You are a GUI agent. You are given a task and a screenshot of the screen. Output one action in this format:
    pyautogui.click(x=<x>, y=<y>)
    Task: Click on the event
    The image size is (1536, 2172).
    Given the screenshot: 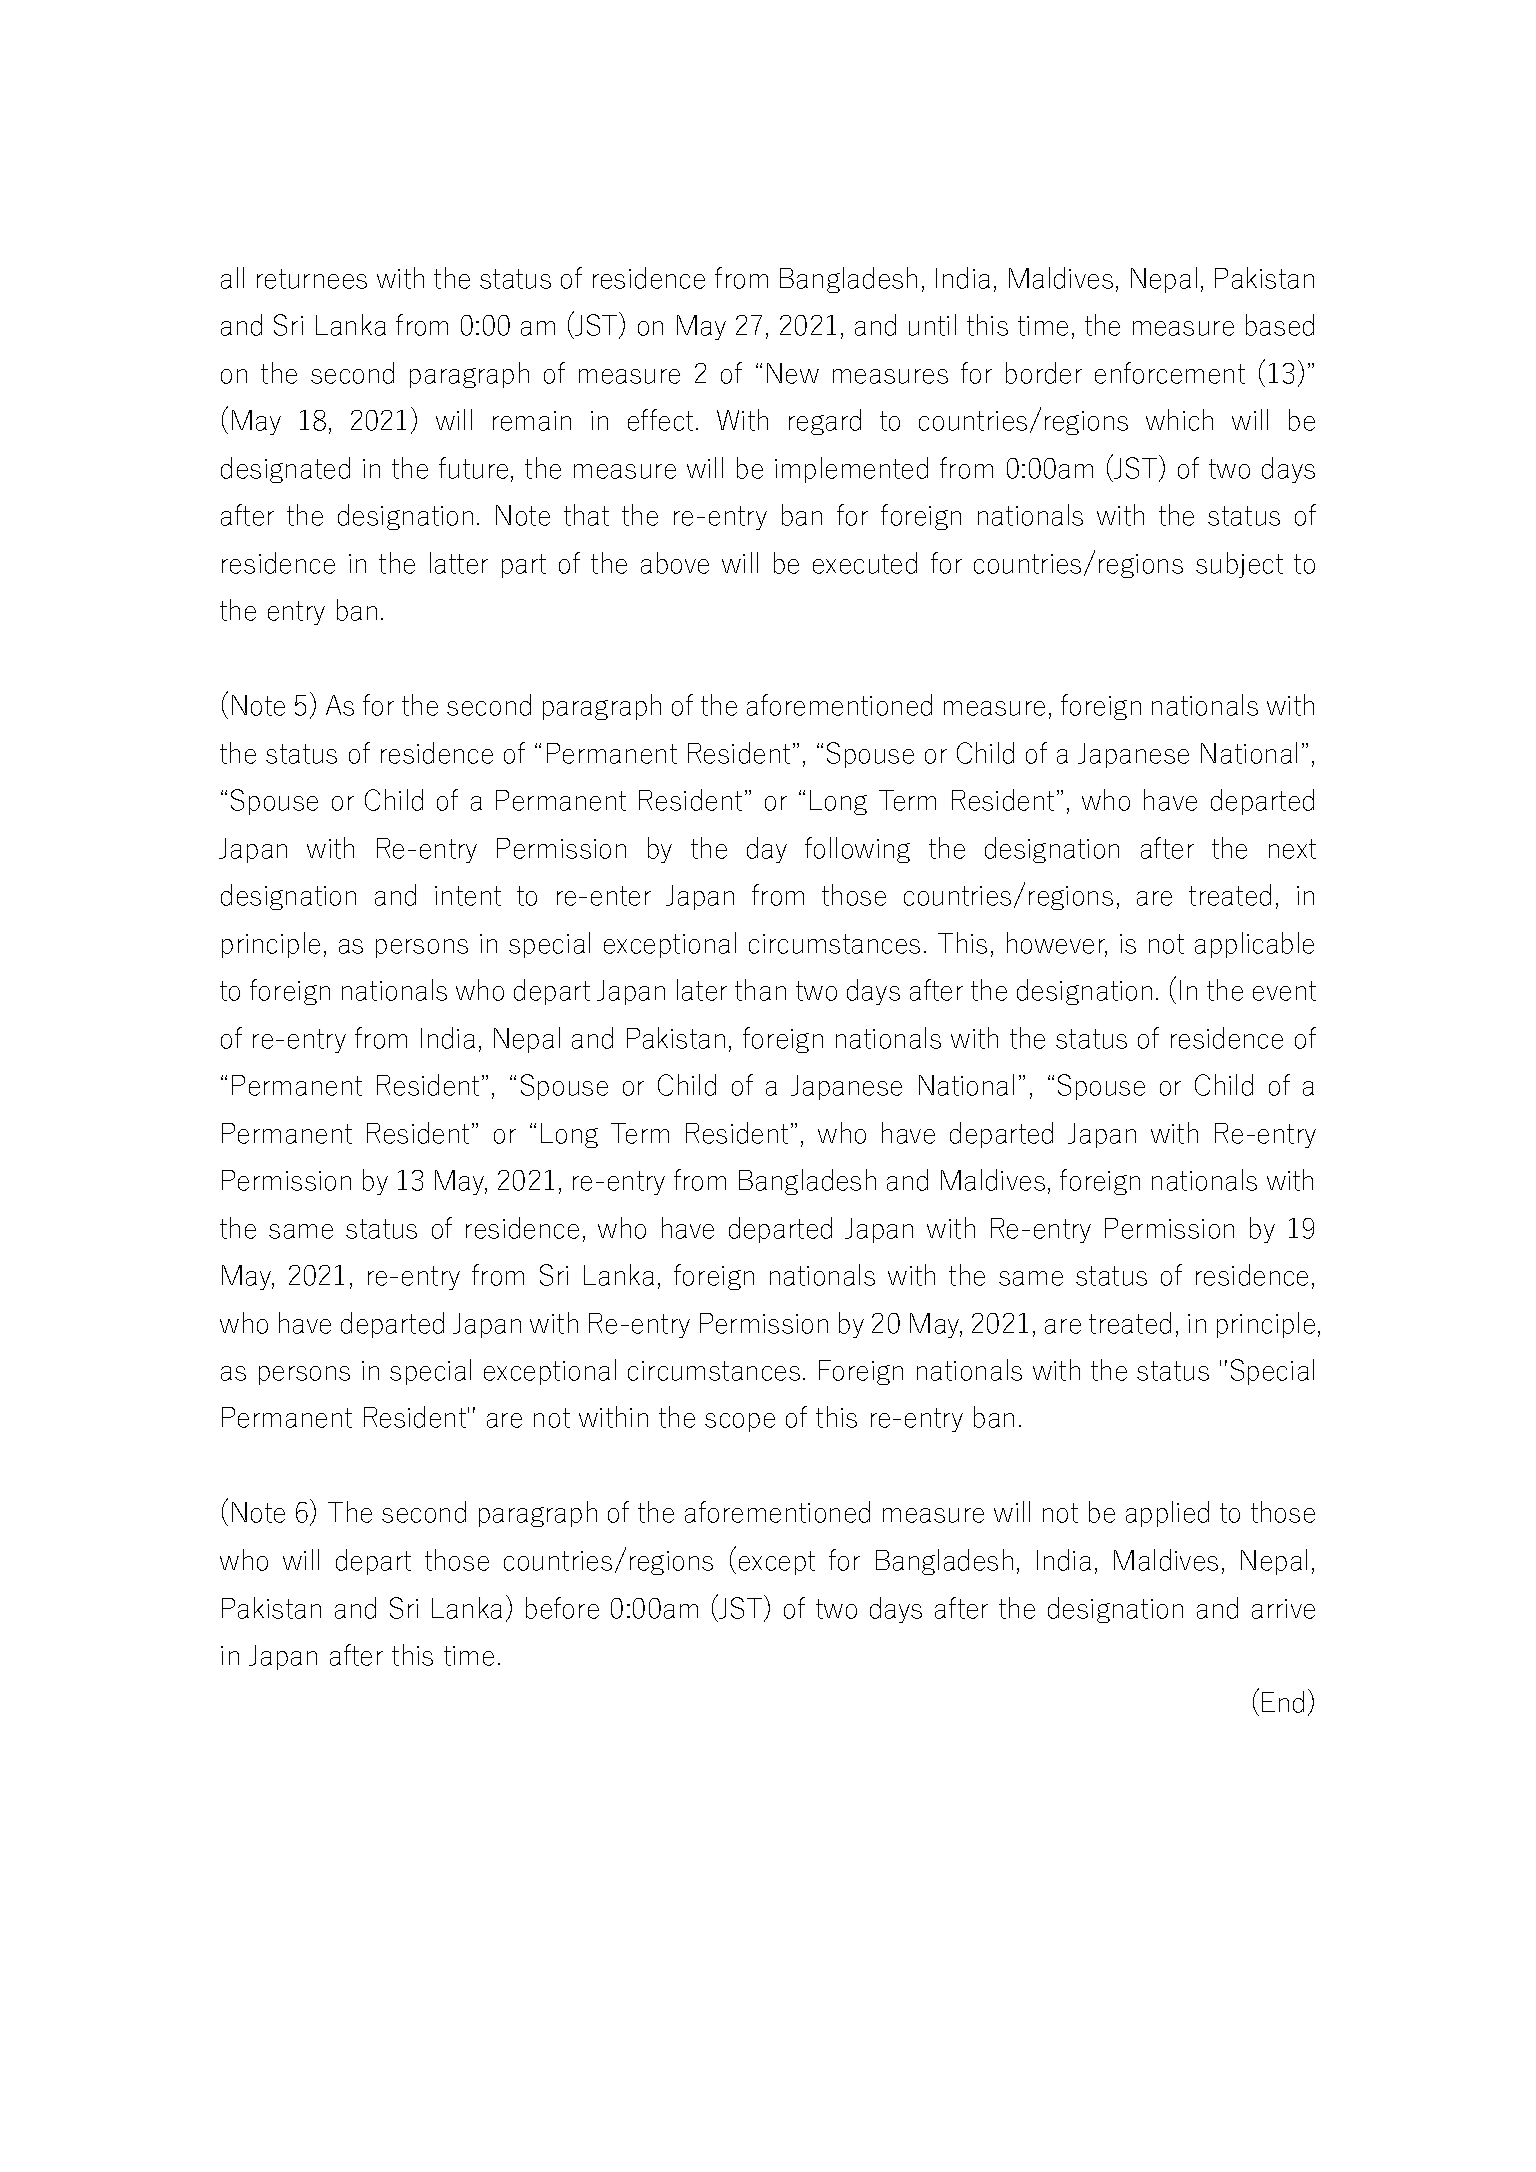 What is the action you would take?
    pyautogui.click(x=1284, y=991)
